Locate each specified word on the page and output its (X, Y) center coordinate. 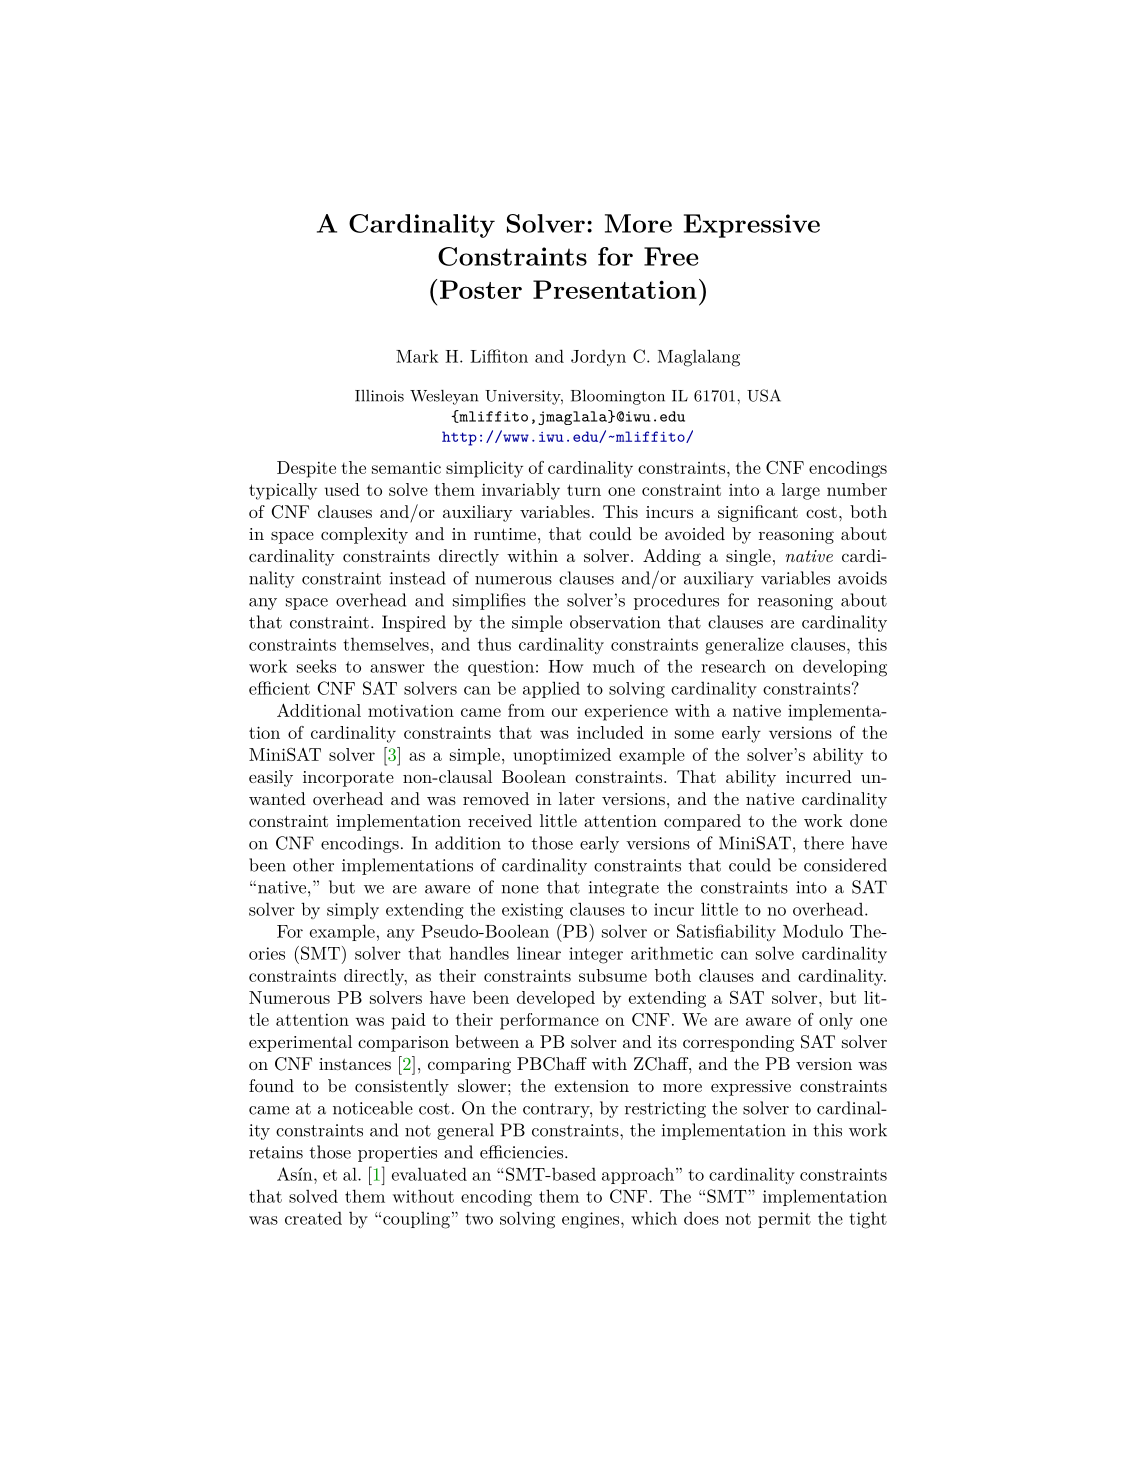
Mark (417, 356)
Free (671, 256)
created (313, 1218)
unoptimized (562, 756)
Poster (481, 289)
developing (845, 668)
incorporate (348, 779)
